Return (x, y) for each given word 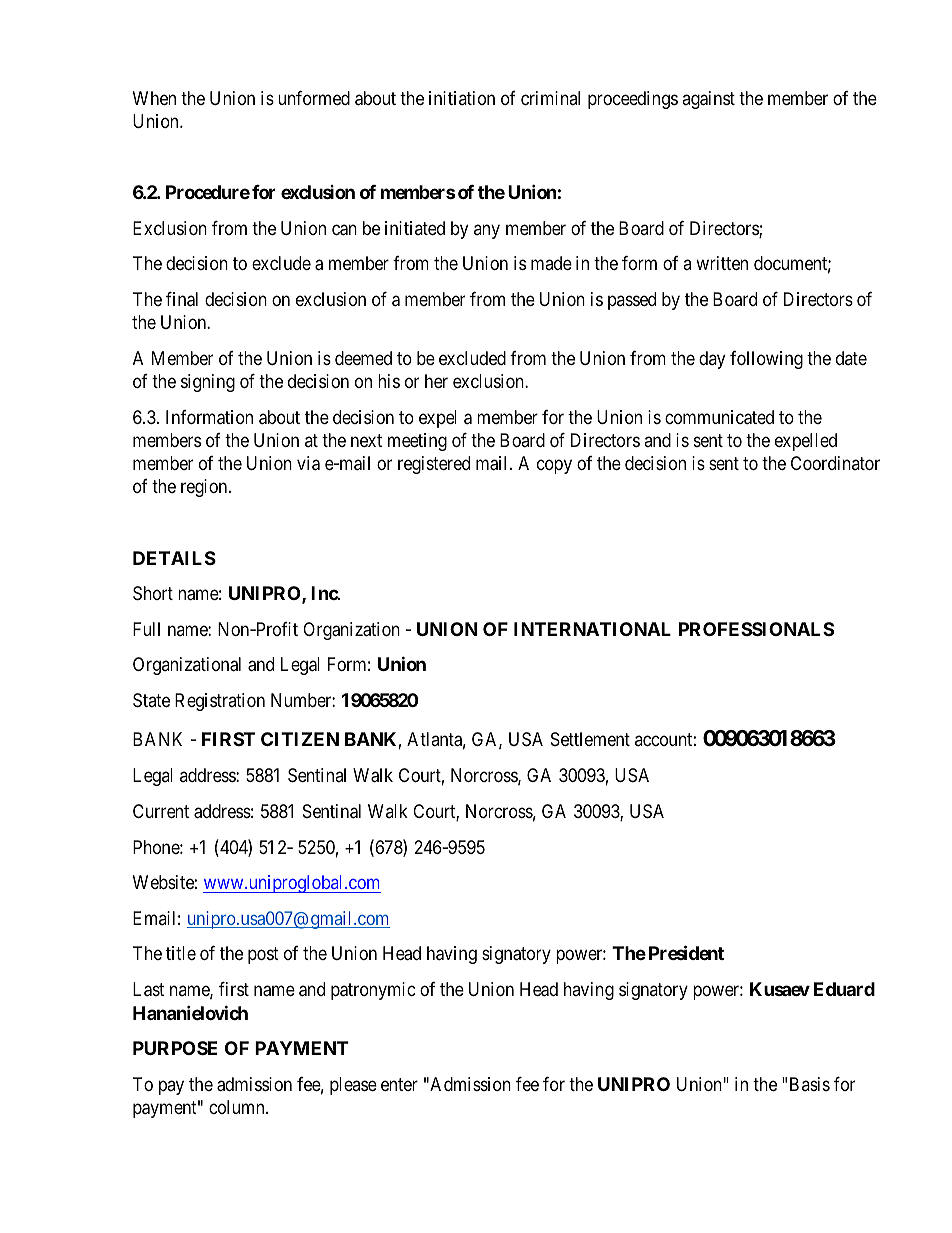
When (154, 98)
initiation (462, 98)
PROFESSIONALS (756, 629)
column (238, 1107)
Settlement (590, 739)
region (205, 488)
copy (554, 467)
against (708, 100)
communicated (719, 417)
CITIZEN (300, 739)
